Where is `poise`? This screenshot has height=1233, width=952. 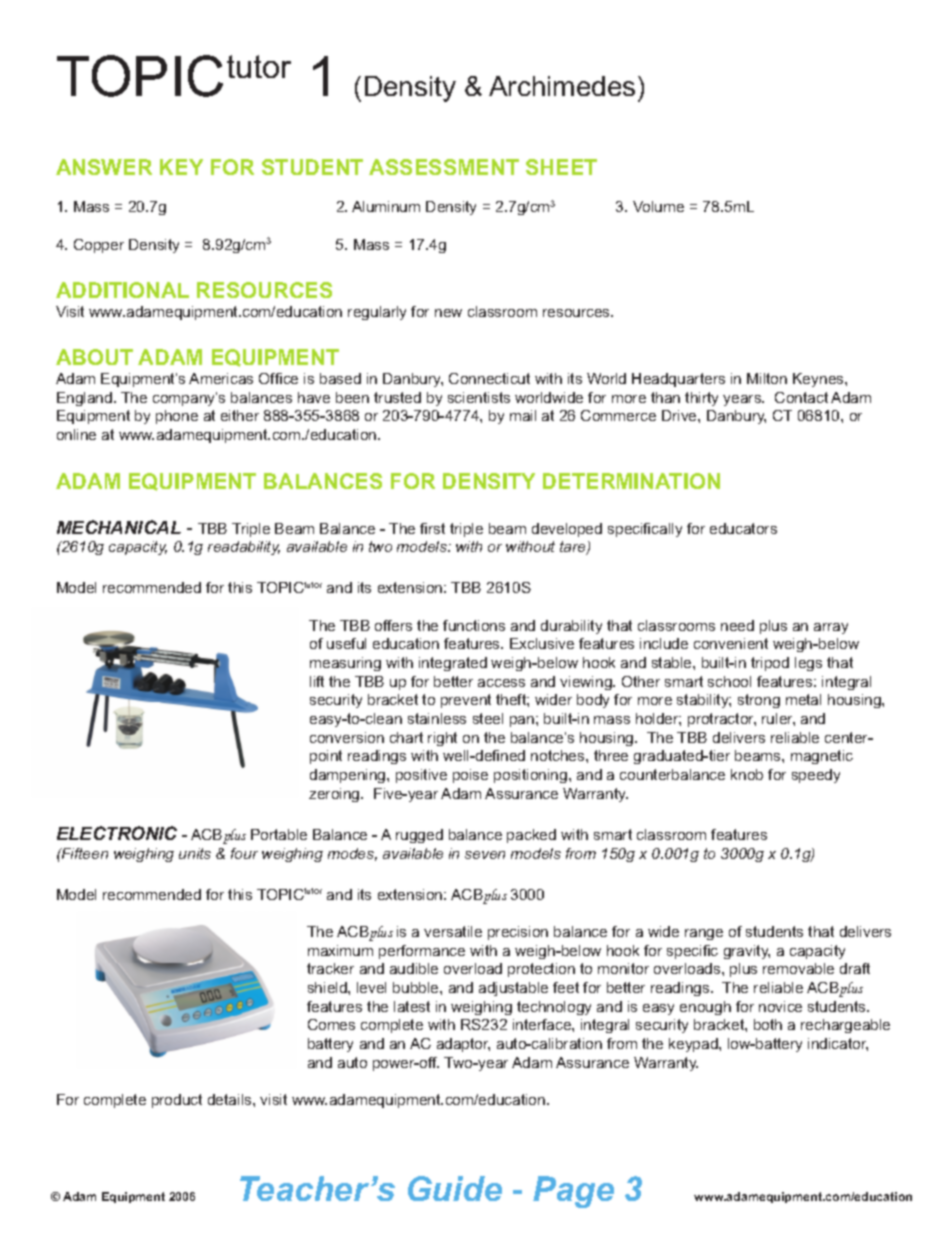
poise is located at coordinates (470, 776).
